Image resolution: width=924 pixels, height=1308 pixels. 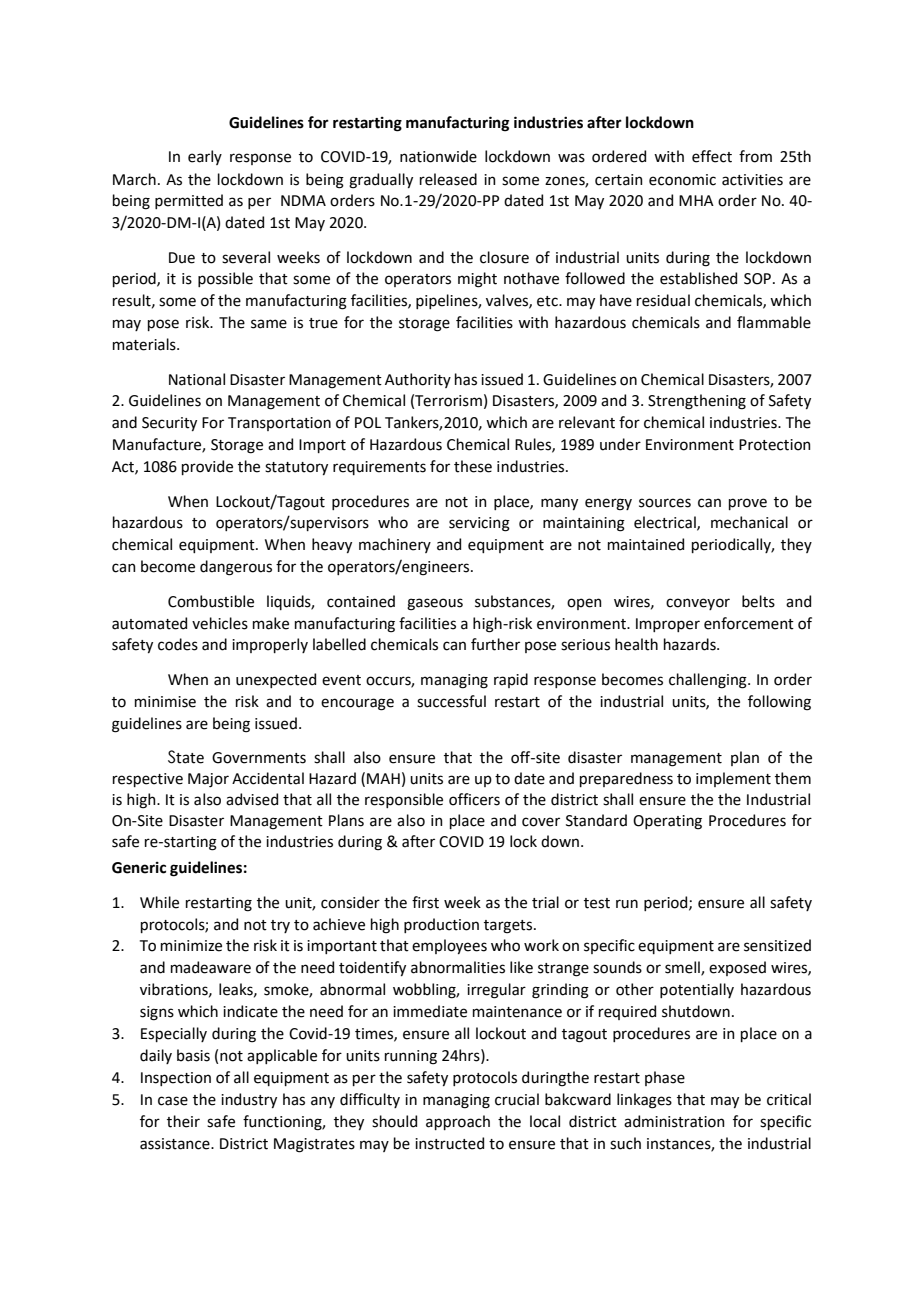 I want to click on codes, so click(x=178, y=644).
